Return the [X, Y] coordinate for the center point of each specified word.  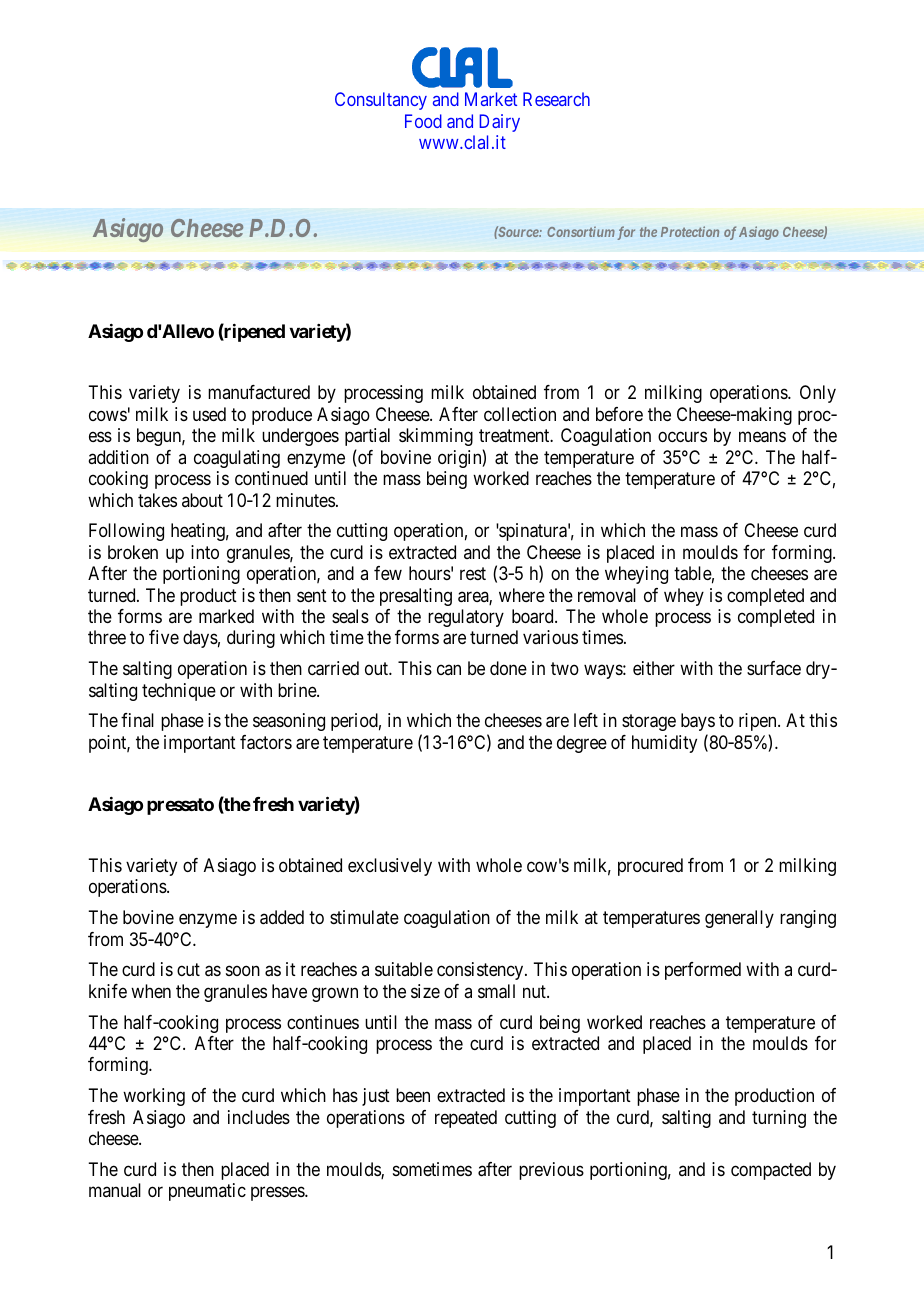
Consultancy [381, 101]
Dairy [499, 123]
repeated [466, 1119]
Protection [690, 231]
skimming [436, 437]
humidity [664, 744]
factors [266, 742]
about [202, 500]
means [762, 437]
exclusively [390, 867]
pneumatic [207, 1192]
